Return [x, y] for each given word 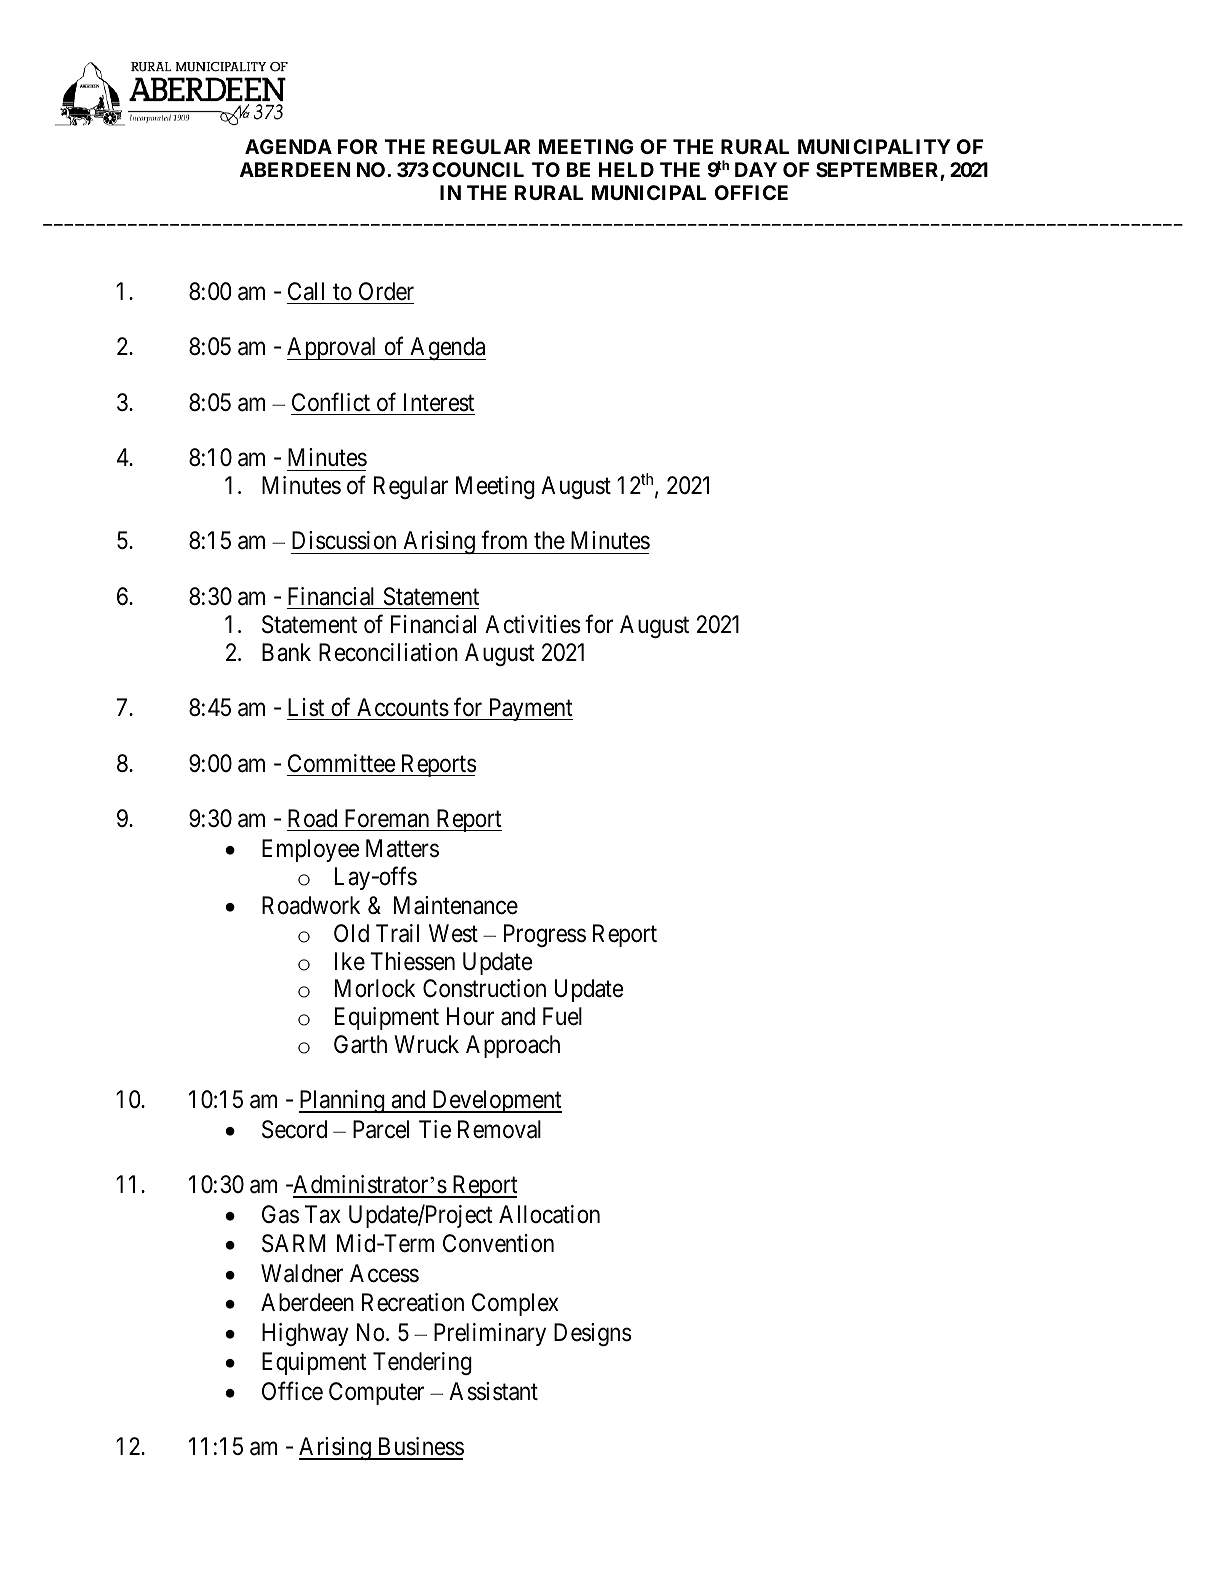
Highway [305, 1334]
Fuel [562, 1016]
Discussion [344, 540]
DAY [756, 169]
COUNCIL [478, 169]
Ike [350, 961]
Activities [532, 624]
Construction [484, 988]
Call [306, 291]
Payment [529, 709]
